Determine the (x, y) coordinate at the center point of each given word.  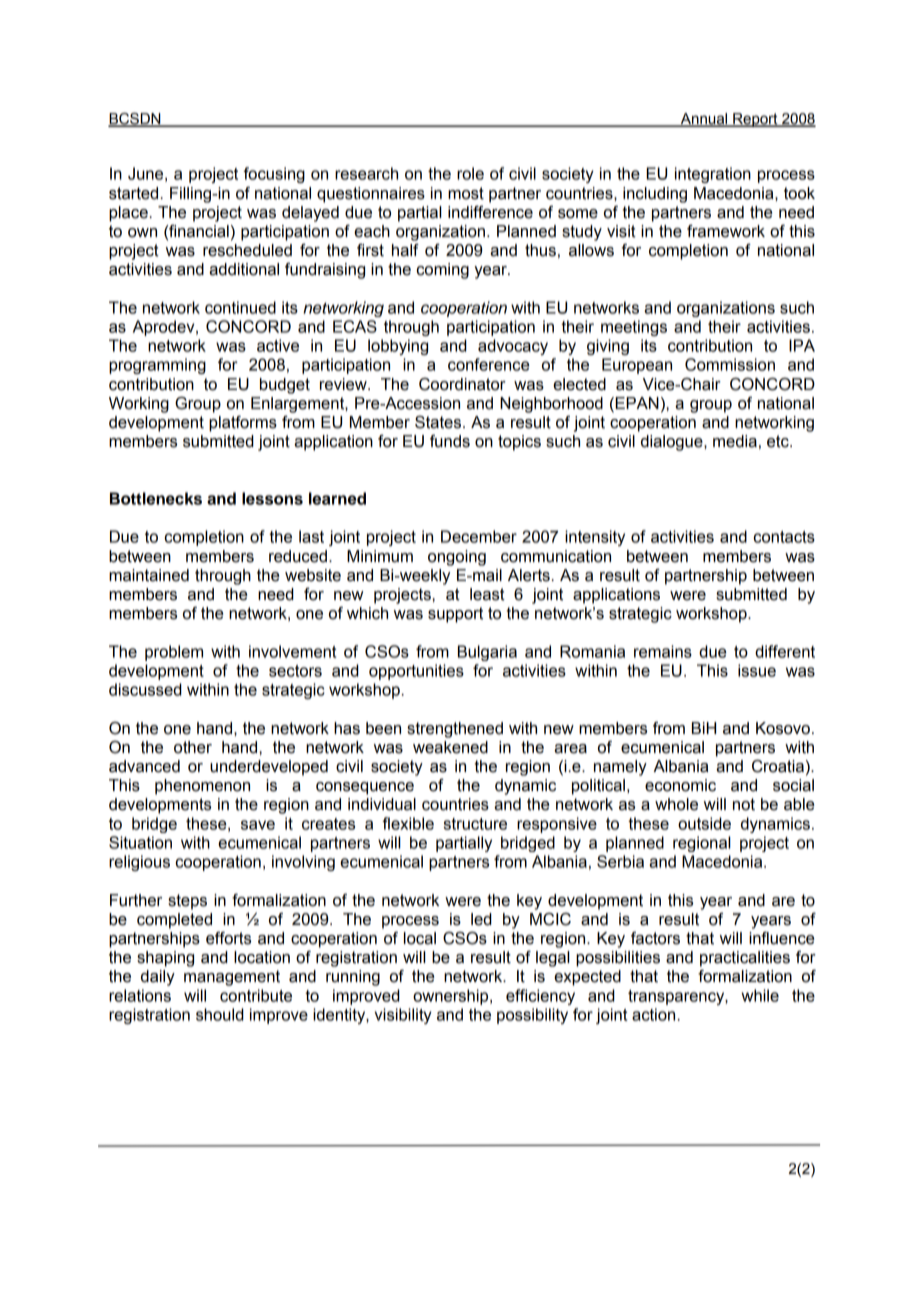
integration (713, 175)
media (735, 441)
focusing (274, 175)
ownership (452, 997)
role (470, 173)
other (193, 747)
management (232, 978)
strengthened (455, 730)
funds (450, 441)
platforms (243, 424)
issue (757, 670)
